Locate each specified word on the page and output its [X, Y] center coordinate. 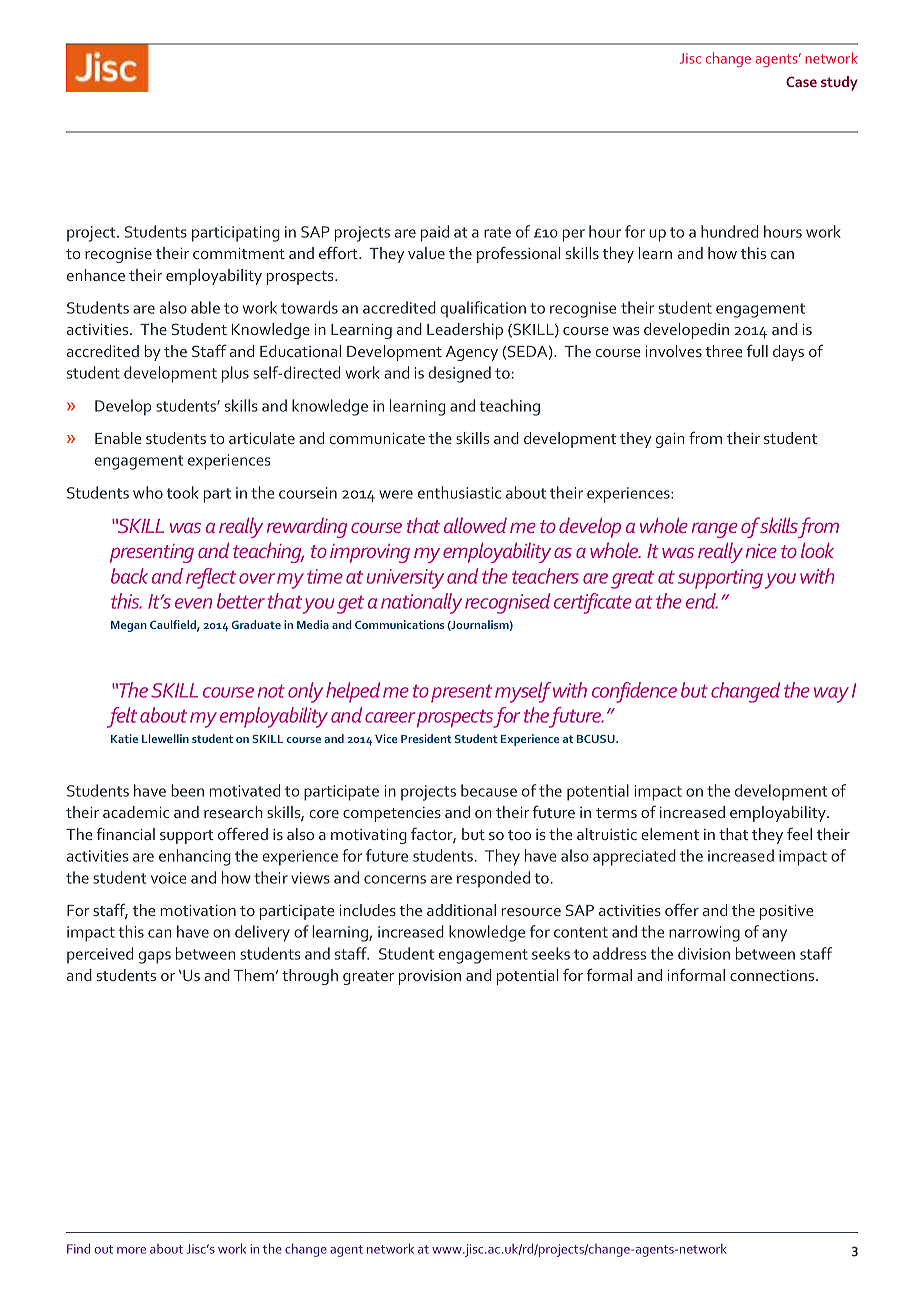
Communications [399, 624]
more [131, 1250]
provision [430, 977]
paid [435, 233]
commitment [239, 253]
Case [801, 81]
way [831, 695]
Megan [129, 626]
